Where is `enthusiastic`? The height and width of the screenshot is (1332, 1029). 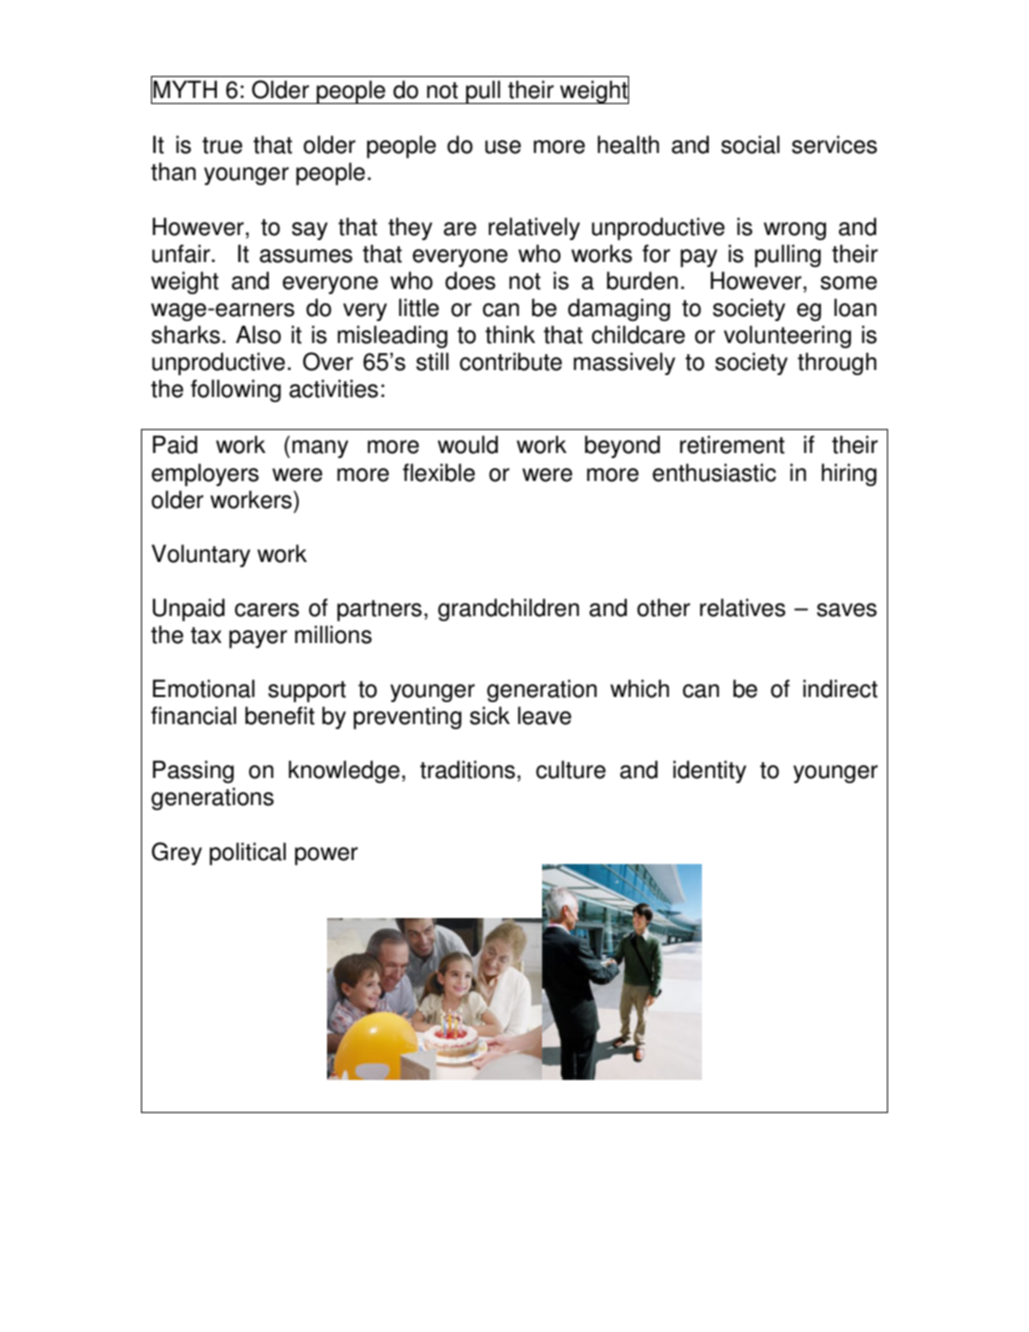
enthusiastic is located at coordinates (714, 472).
